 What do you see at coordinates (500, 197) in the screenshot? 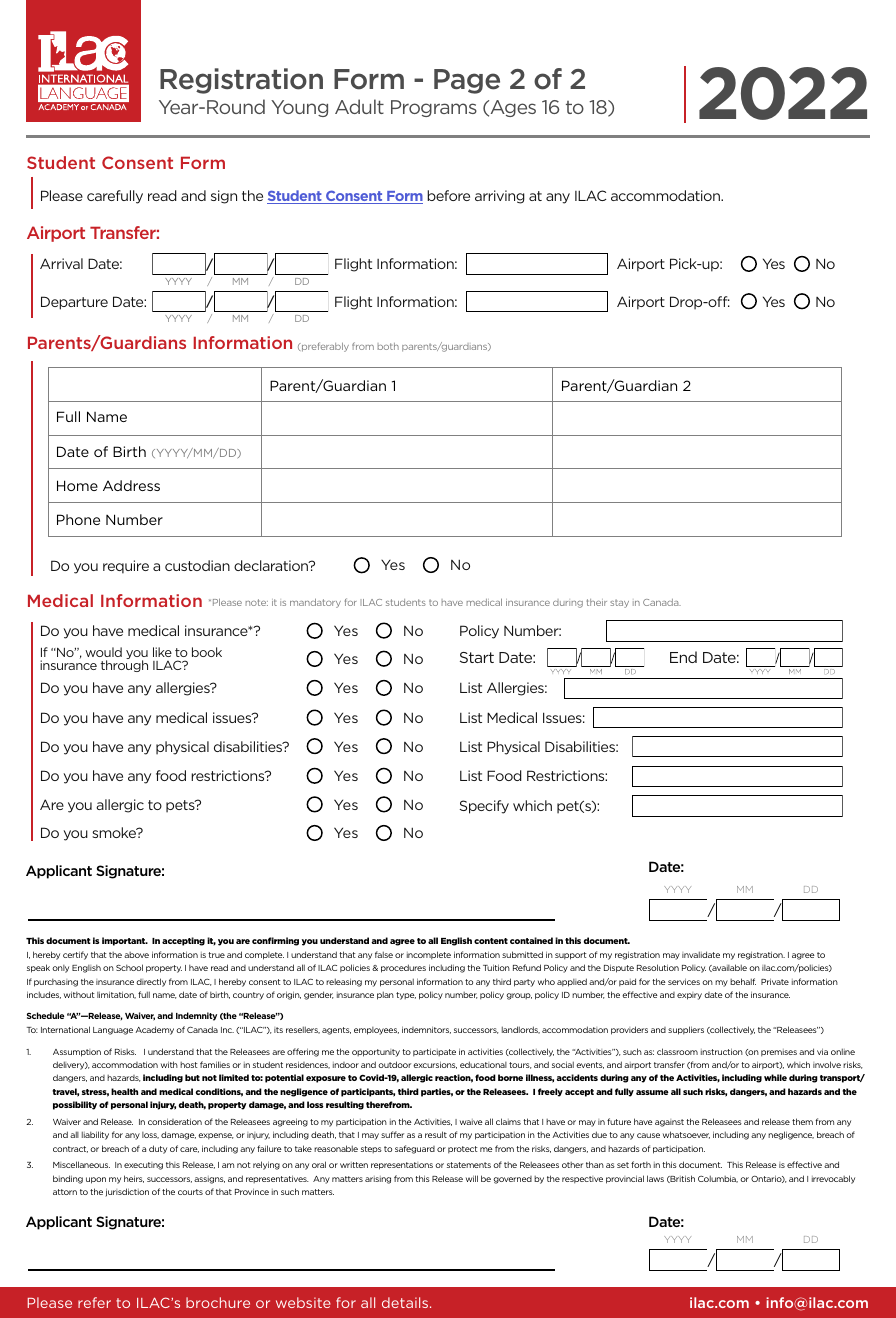
I see `arriving` at bounding box center [500, 197].
